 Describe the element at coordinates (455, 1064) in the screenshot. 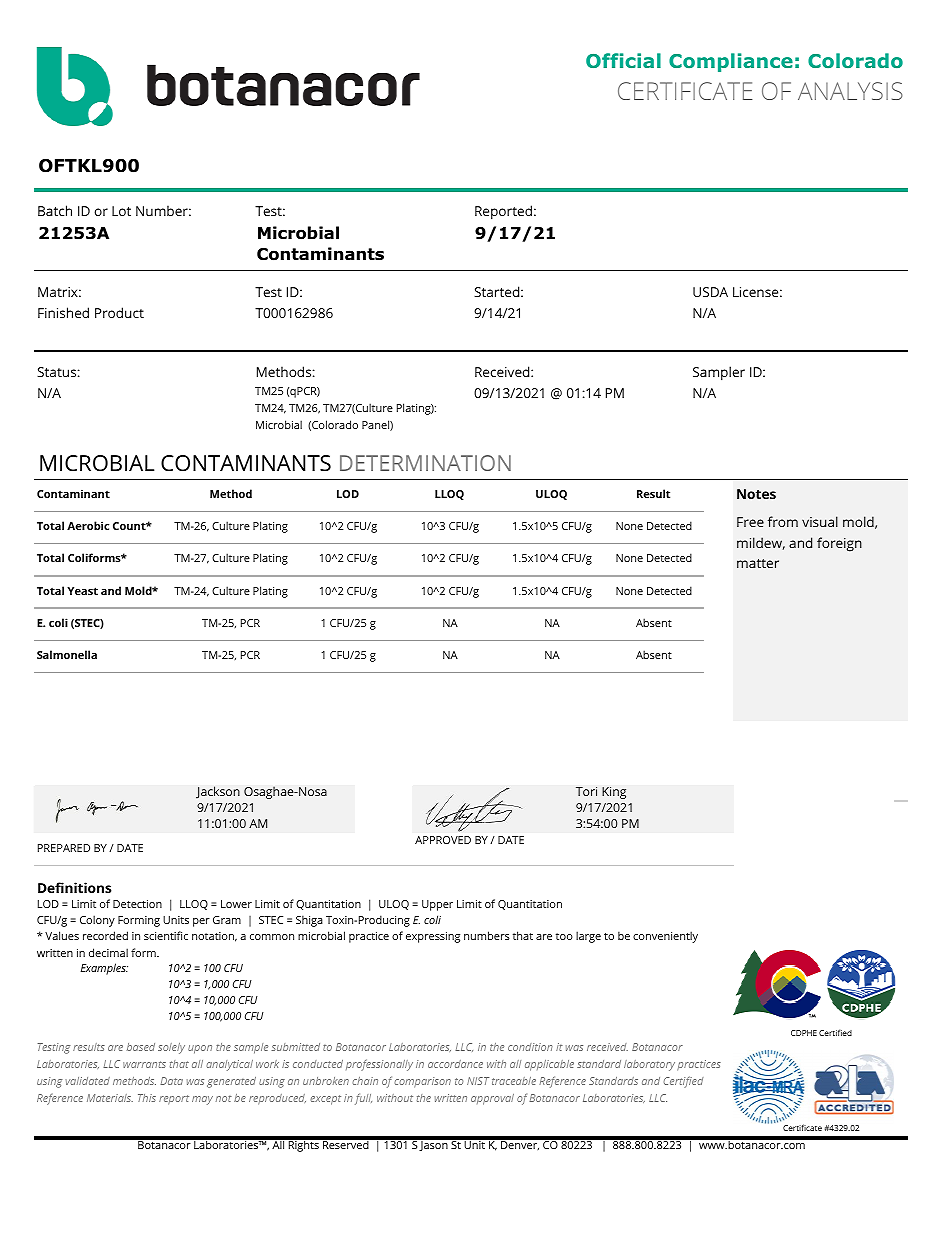

I see `accordance` at that location.
